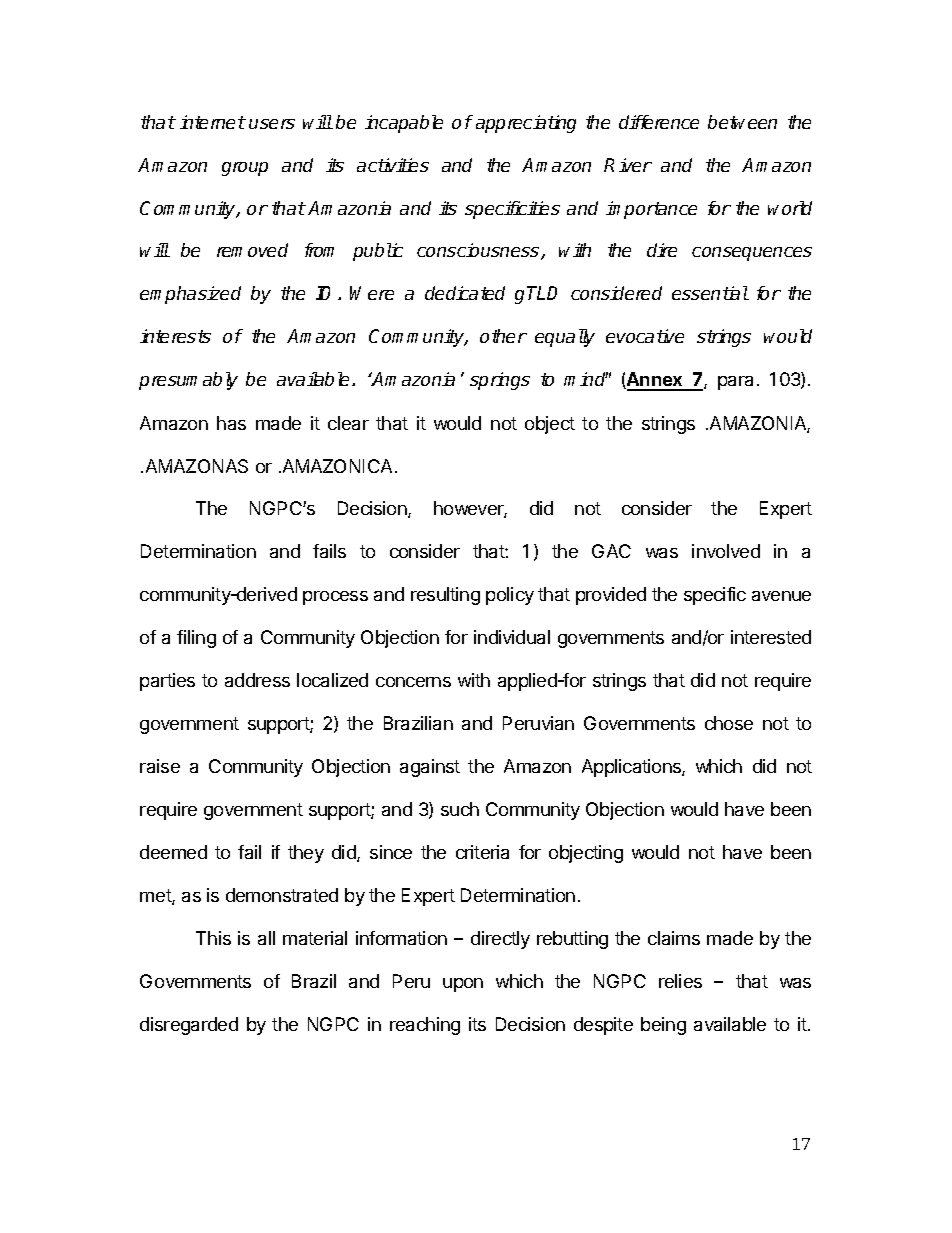 Image resolution: width=952 pixels, height=1233 pixels. What do you see at coordinates (196, 639) in the screenshot?
I see `filing` at bounding box center [196, 639].
